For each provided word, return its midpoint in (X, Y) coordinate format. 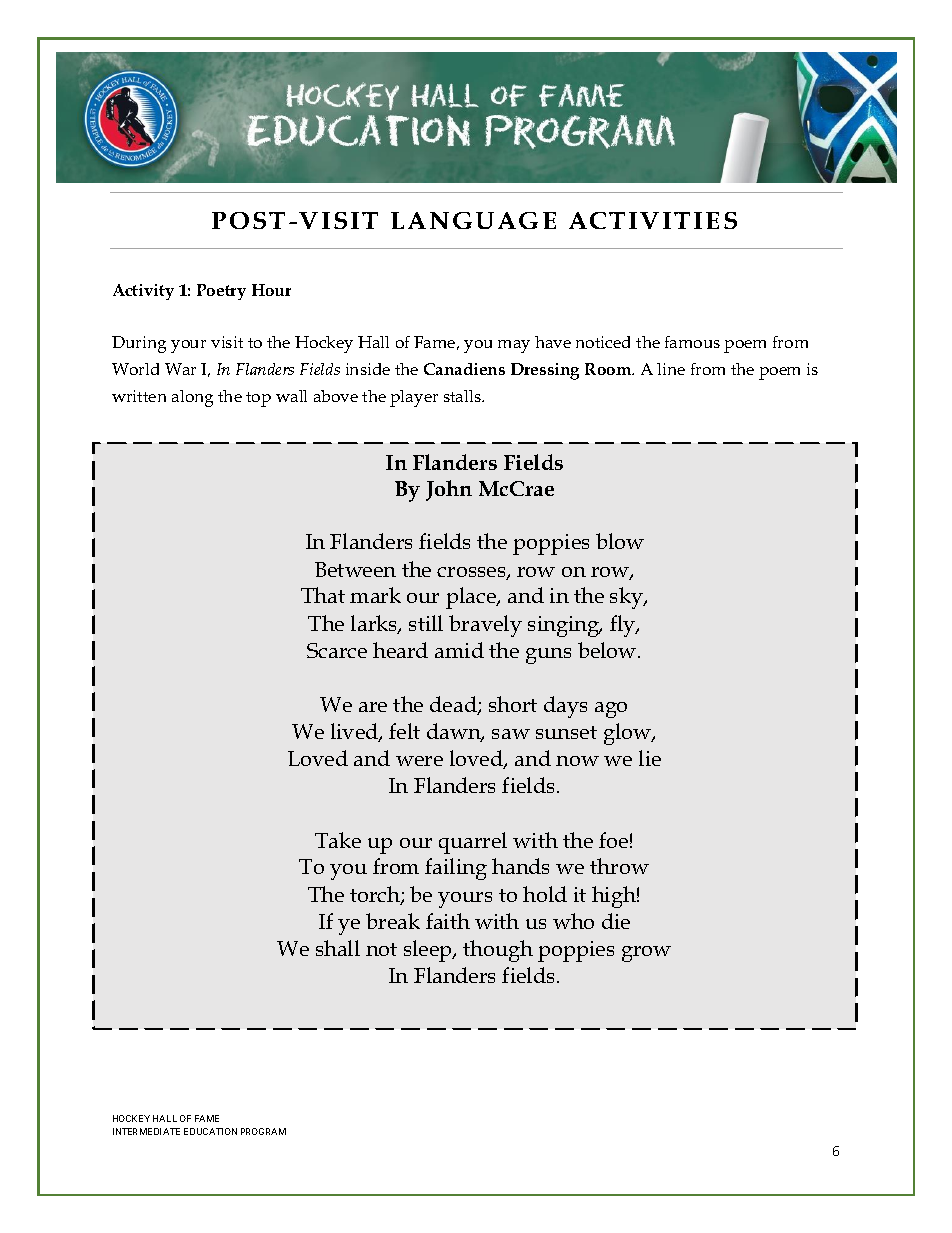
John (449, 490)
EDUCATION (210, 1131)
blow (620, 541)
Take (338, 840)
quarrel (473, 843)
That (323, 595)
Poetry (221, 292)
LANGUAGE (473, 220)
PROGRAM (263, 1131)
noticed (603, 342)
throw (619, 866)
